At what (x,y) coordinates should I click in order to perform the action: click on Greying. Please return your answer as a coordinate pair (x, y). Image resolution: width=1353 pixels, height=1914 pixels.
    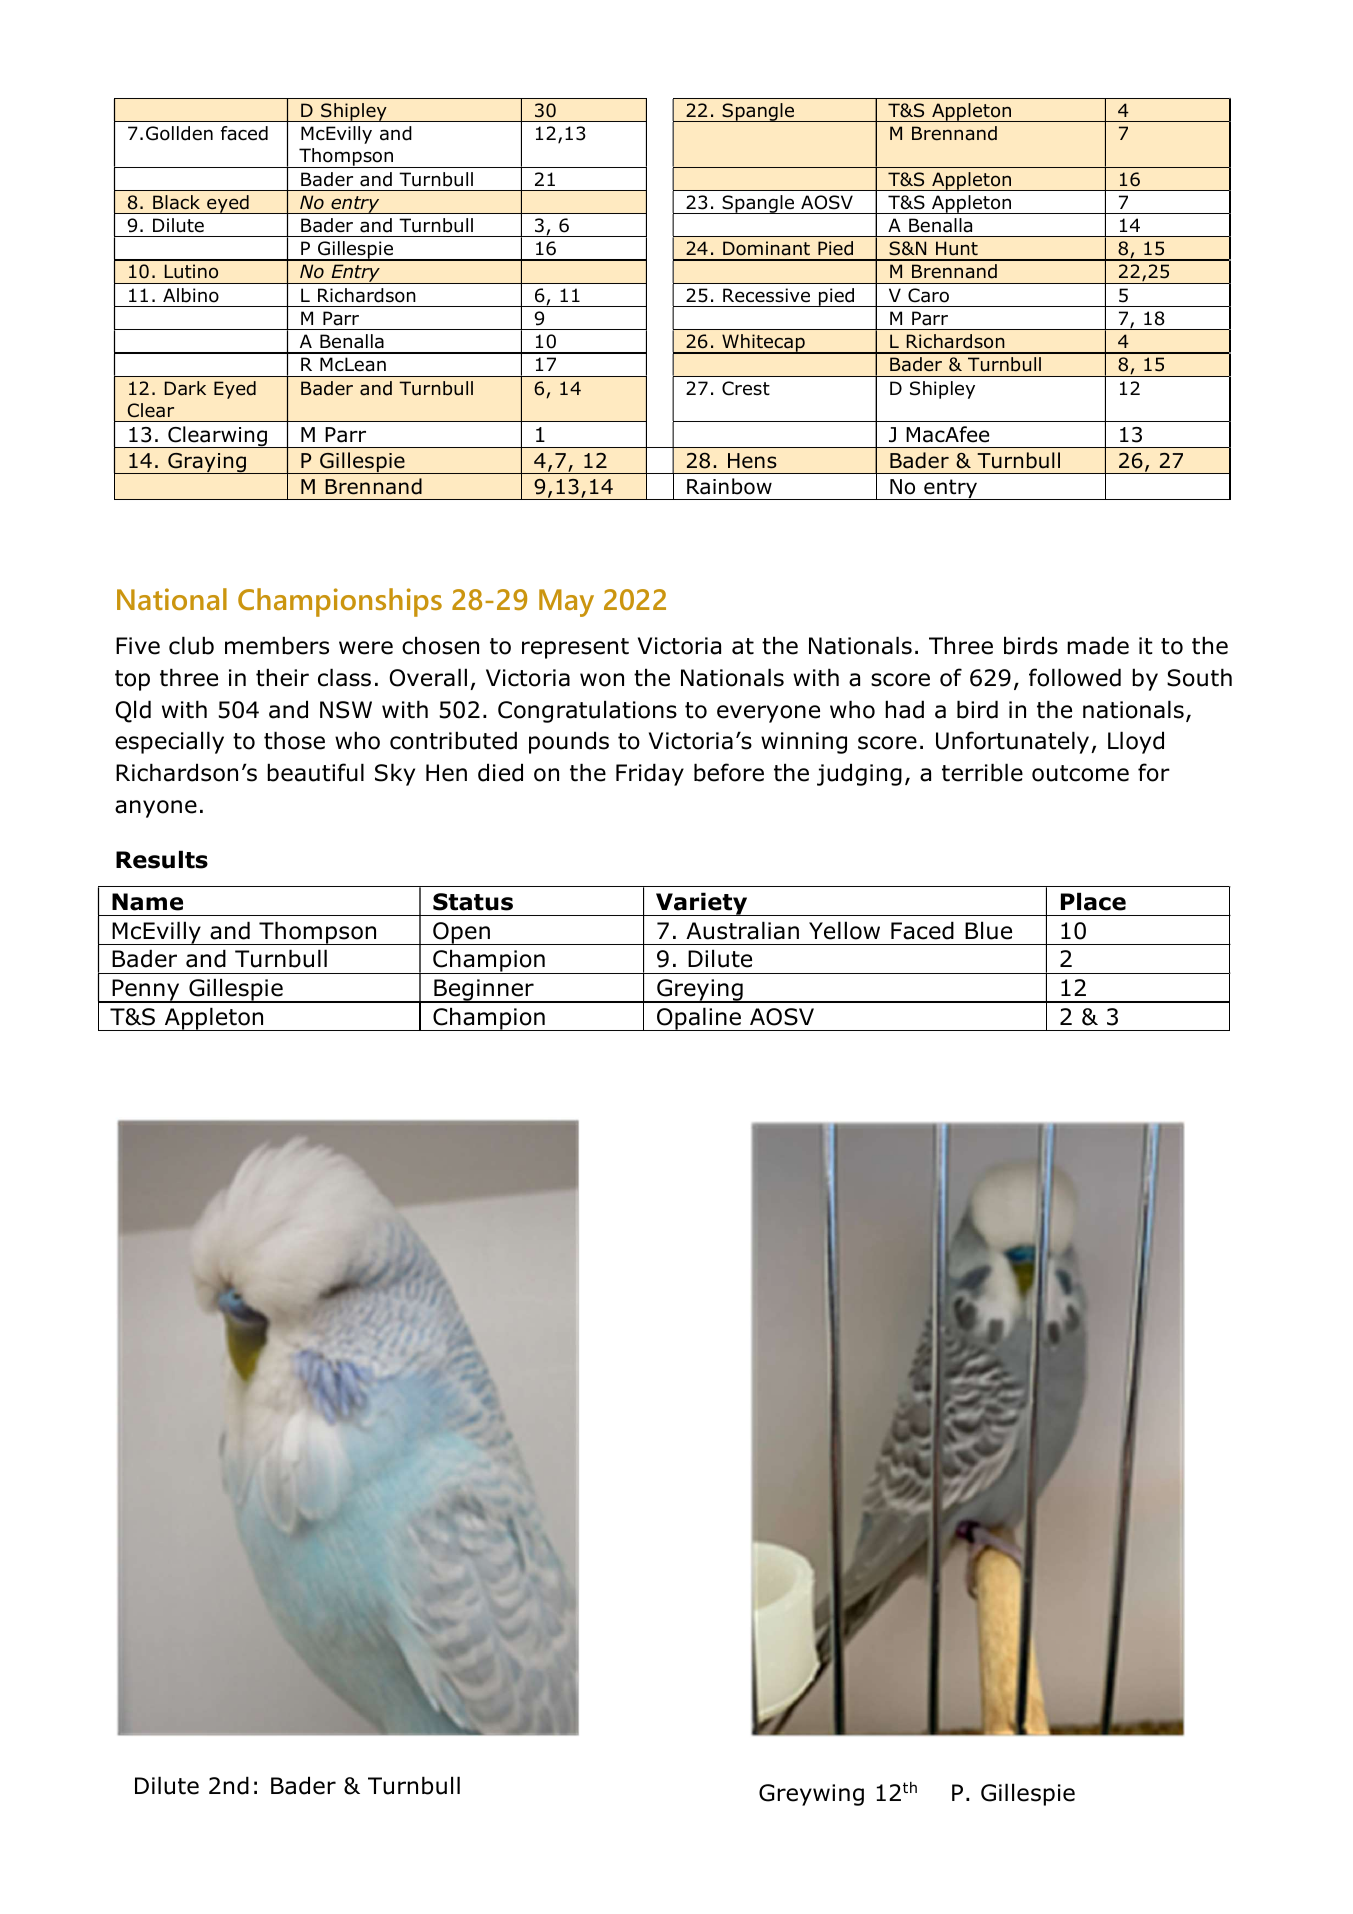
    Looking at the image, I should click on (700, 991).
